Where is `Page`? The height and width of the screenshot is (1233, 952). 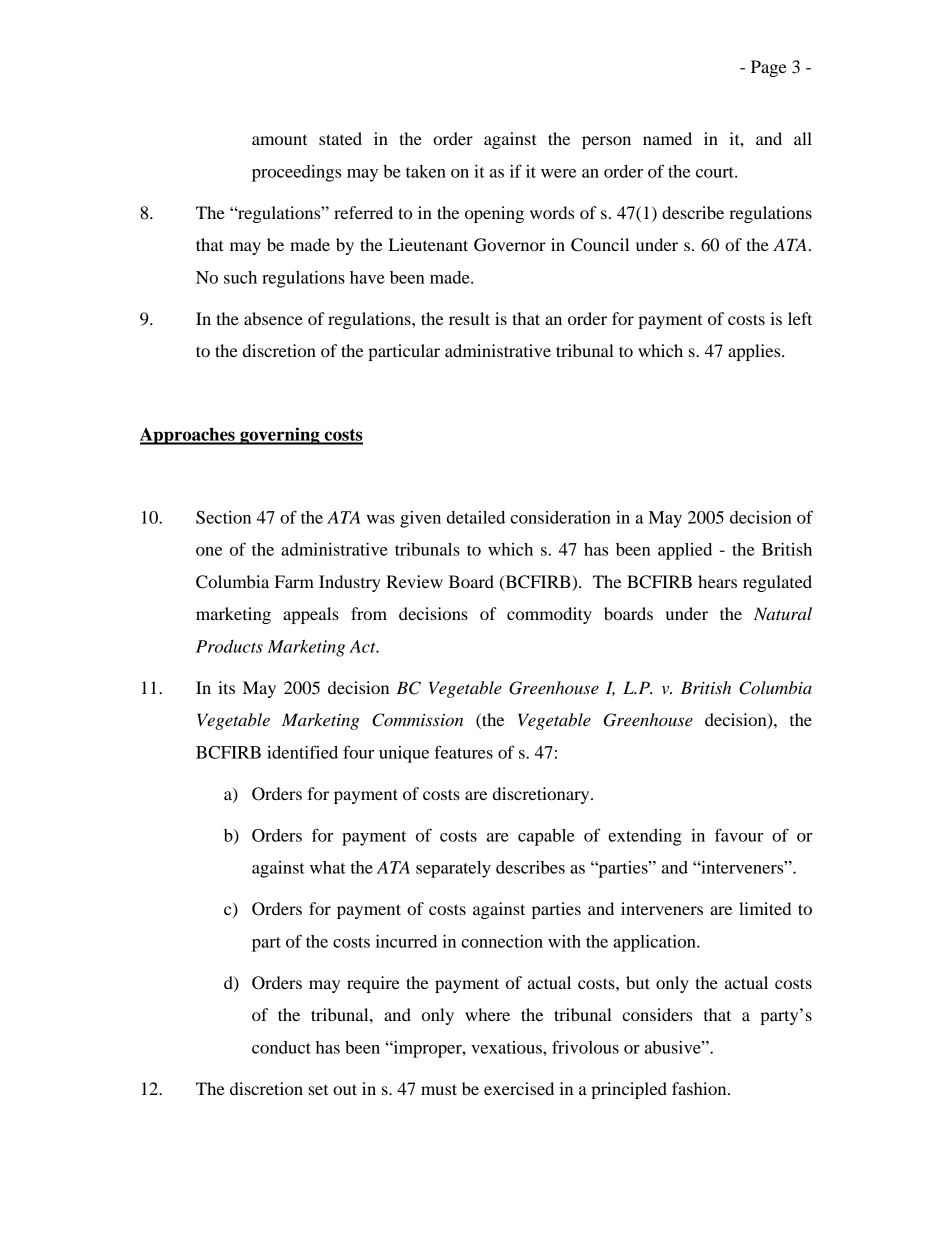 Page is located at coordinates (769, 68).
